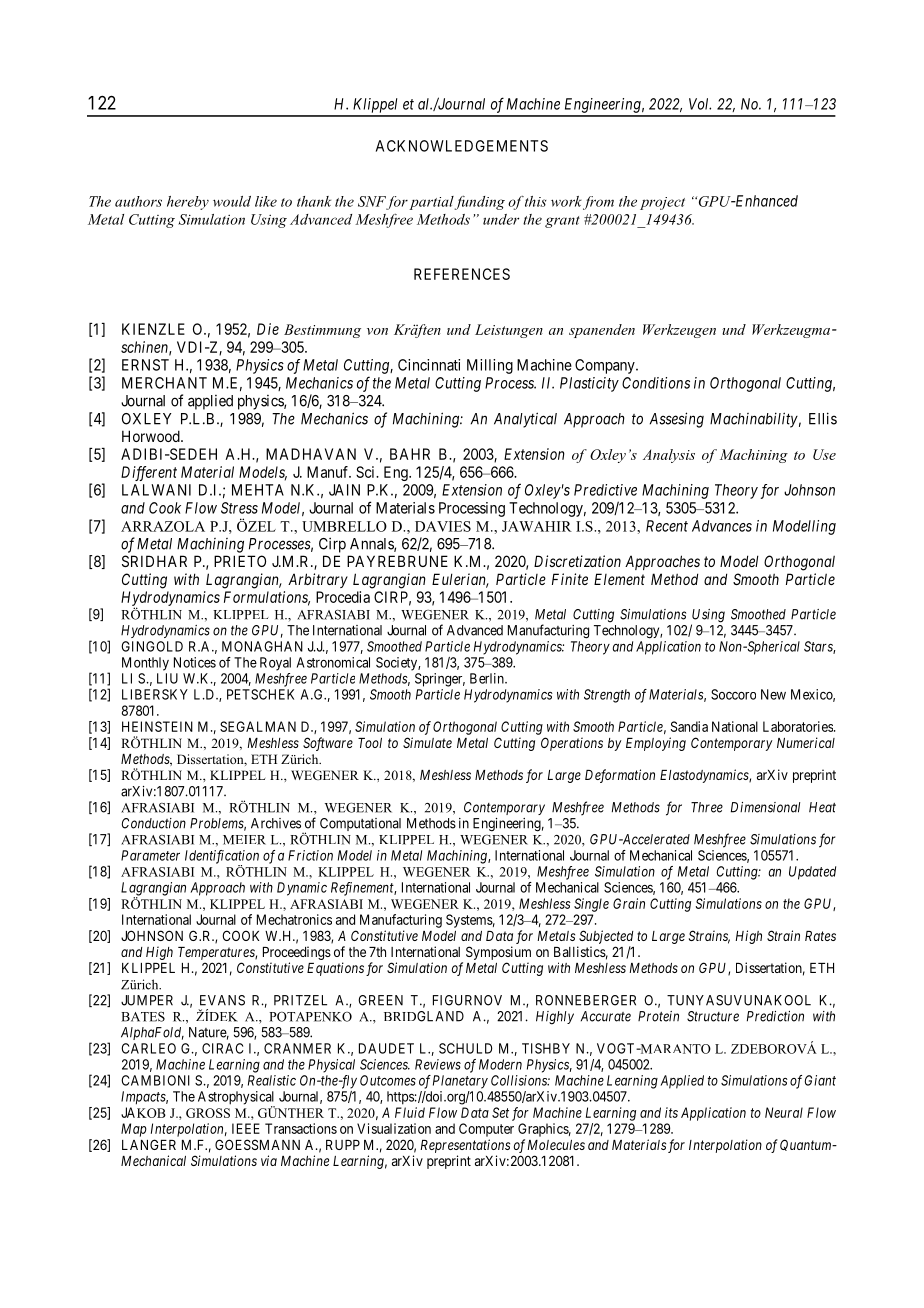 The width and height of the screenshot is (924, 1308). I want to click on Notices, so click(195, 662).
